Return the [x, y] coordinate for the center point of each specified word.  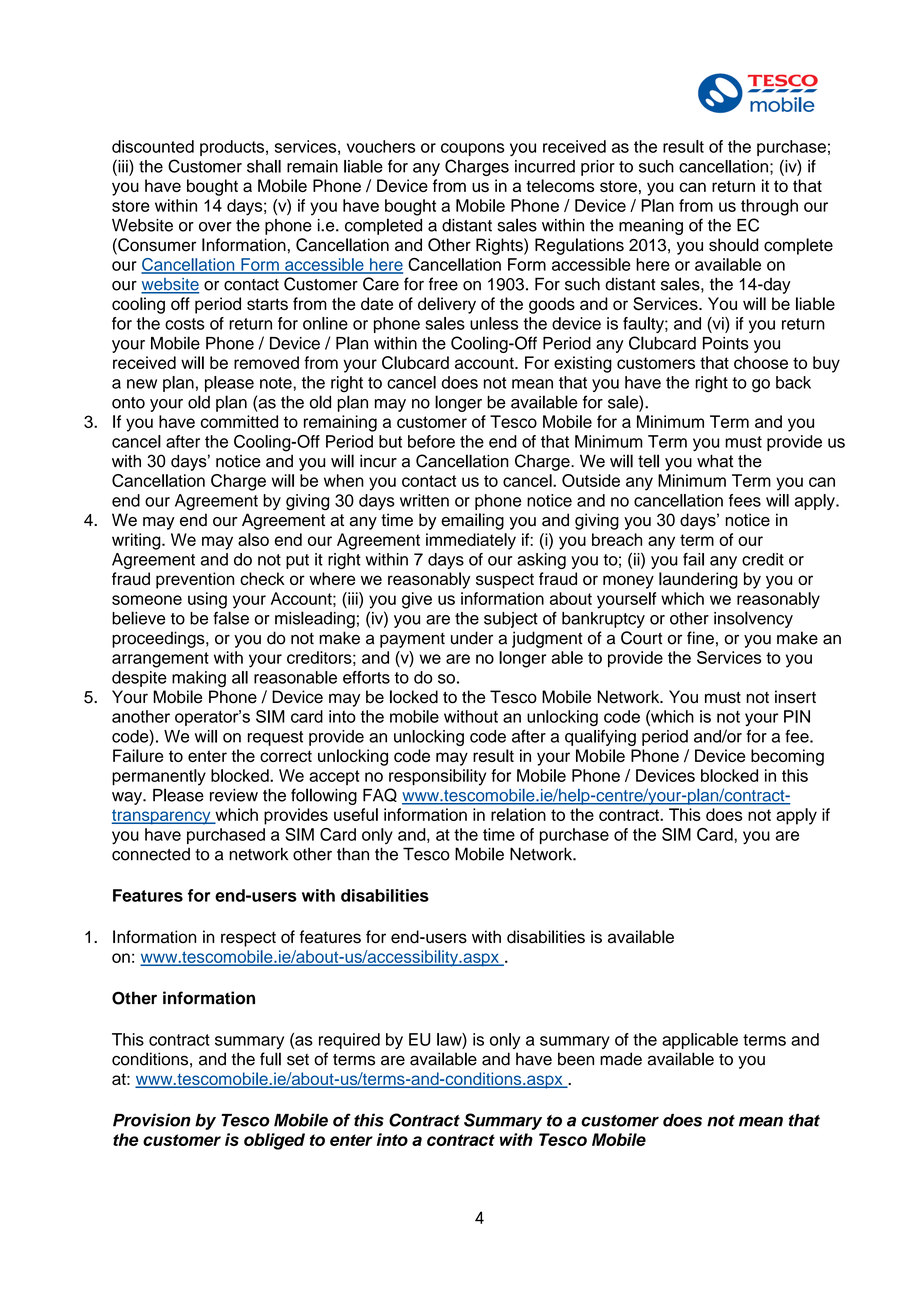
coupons [472, 149]
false [231, 618]
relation [518, 814]
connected [151, 854]
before [431, 441]
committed [239, 421]
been [576, 1059]
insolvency [753, 619]
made [621, 1059]
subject [511, 620]
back [793, 382]
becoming [787, 757]
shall [264, 166]
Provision [152, 1120]
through [769, 207]
